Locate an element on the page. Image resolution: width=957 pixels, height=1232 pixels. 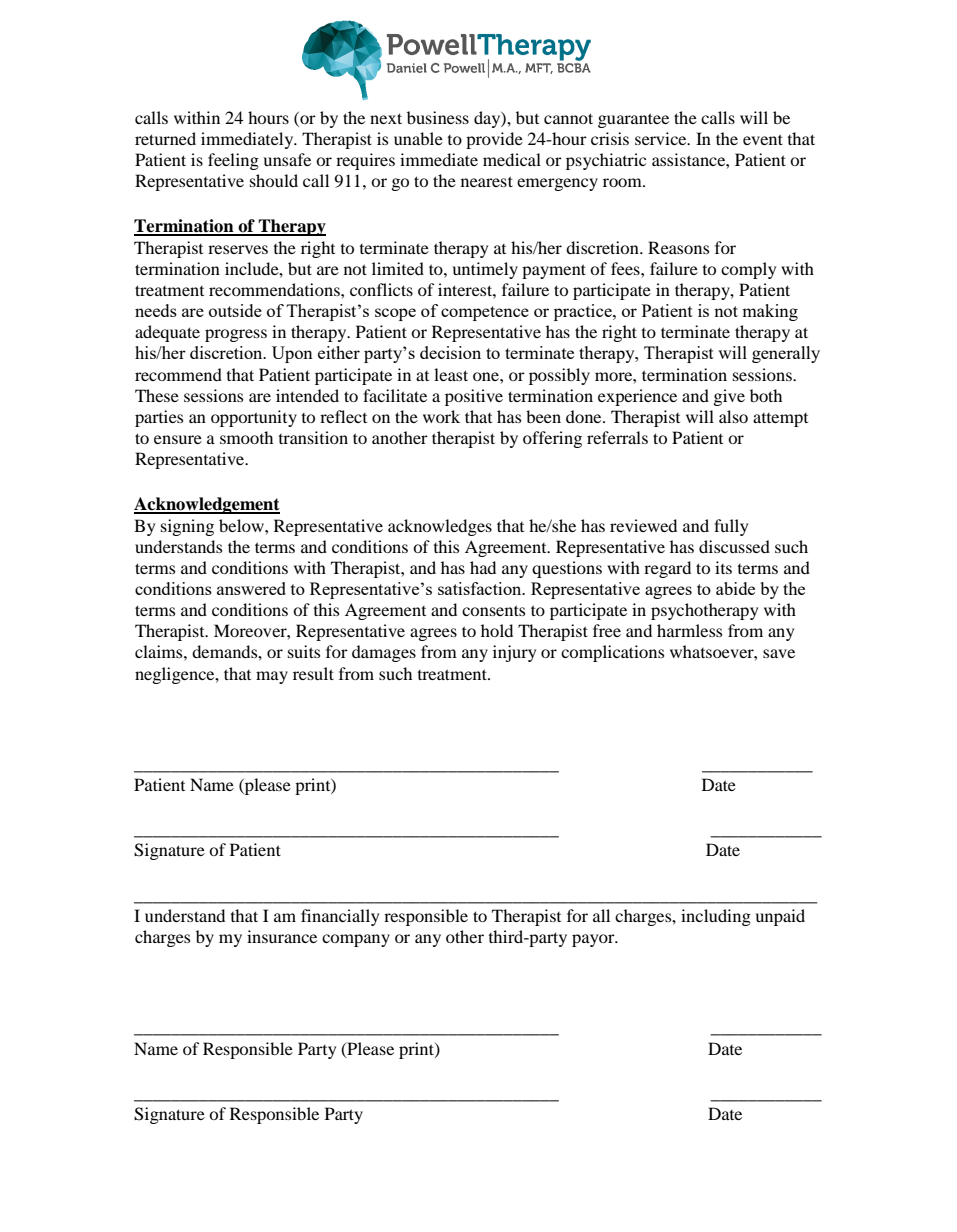
making is located at coordinates (770, 312).
